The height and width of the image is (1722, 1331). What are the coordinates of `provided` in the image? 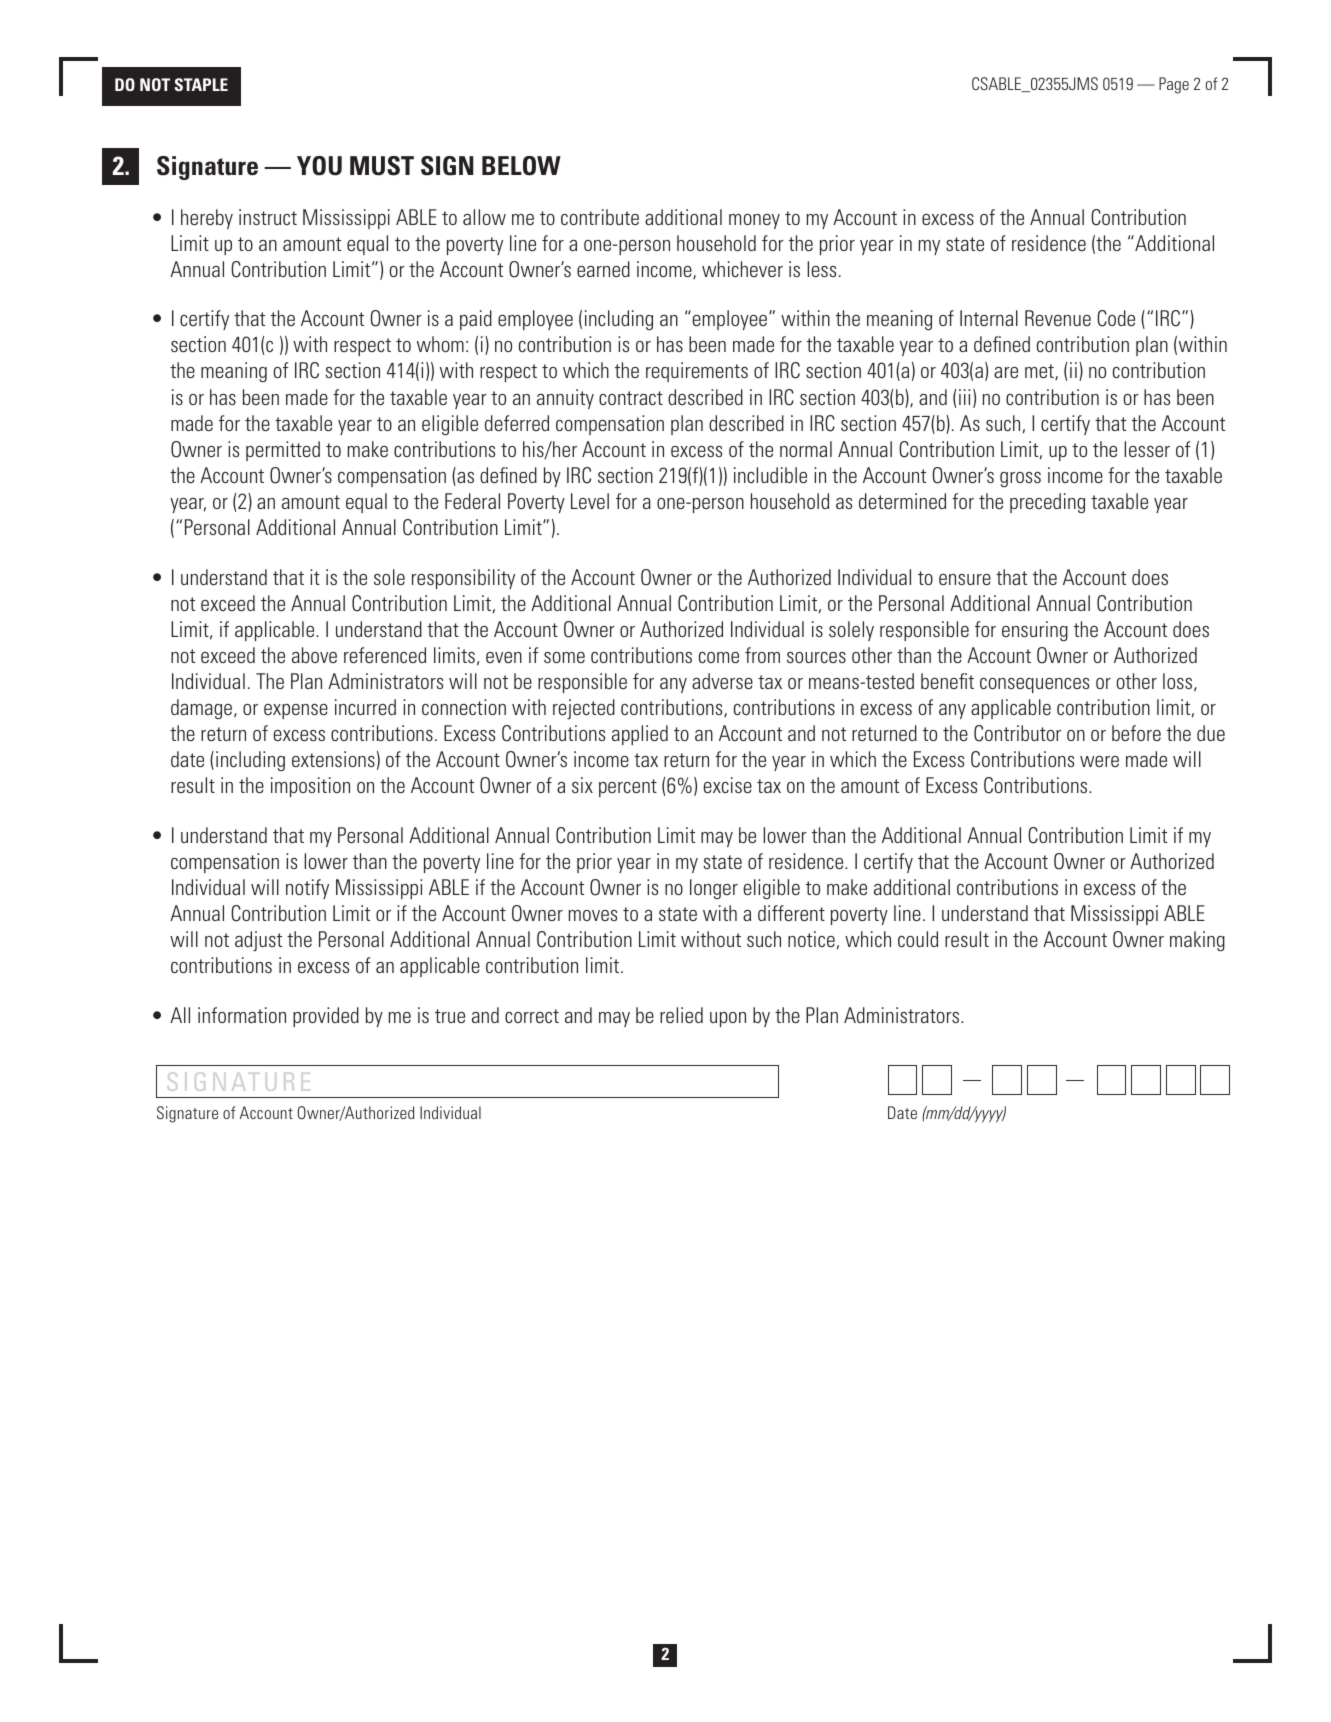 It's located at (326, 1017).
